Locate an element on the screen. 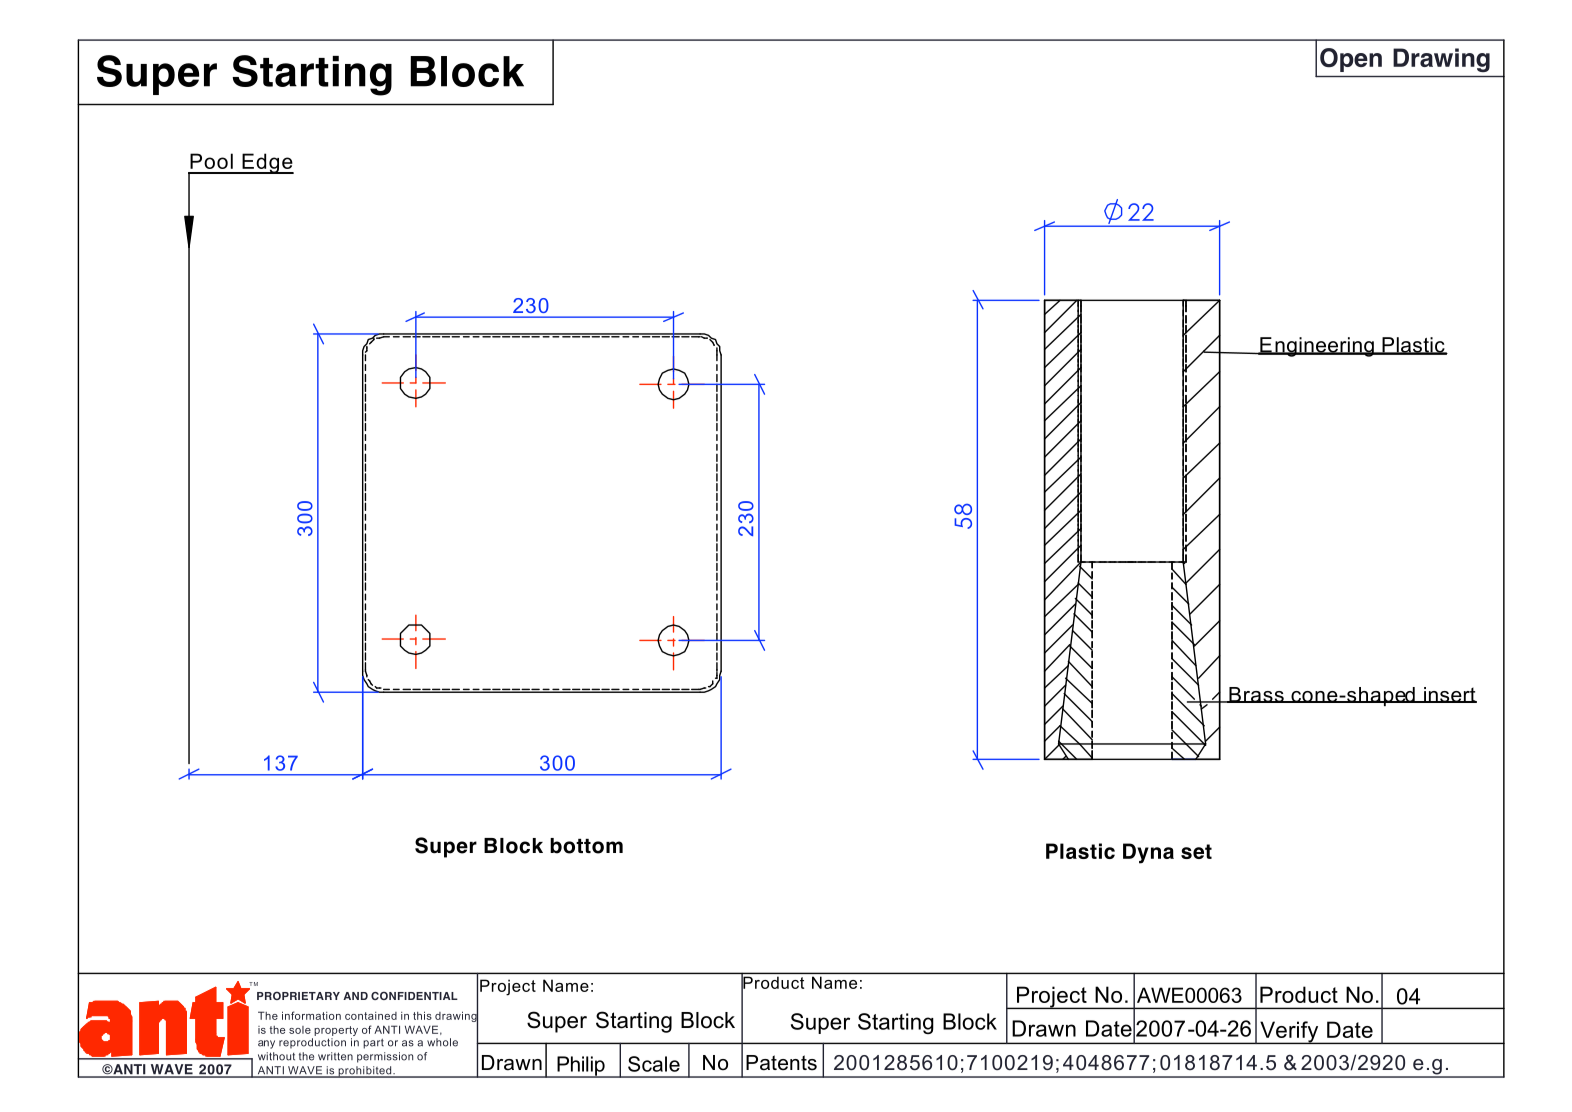 The image size is (1572, 1112). set is located at coordinates (1196, 851).
